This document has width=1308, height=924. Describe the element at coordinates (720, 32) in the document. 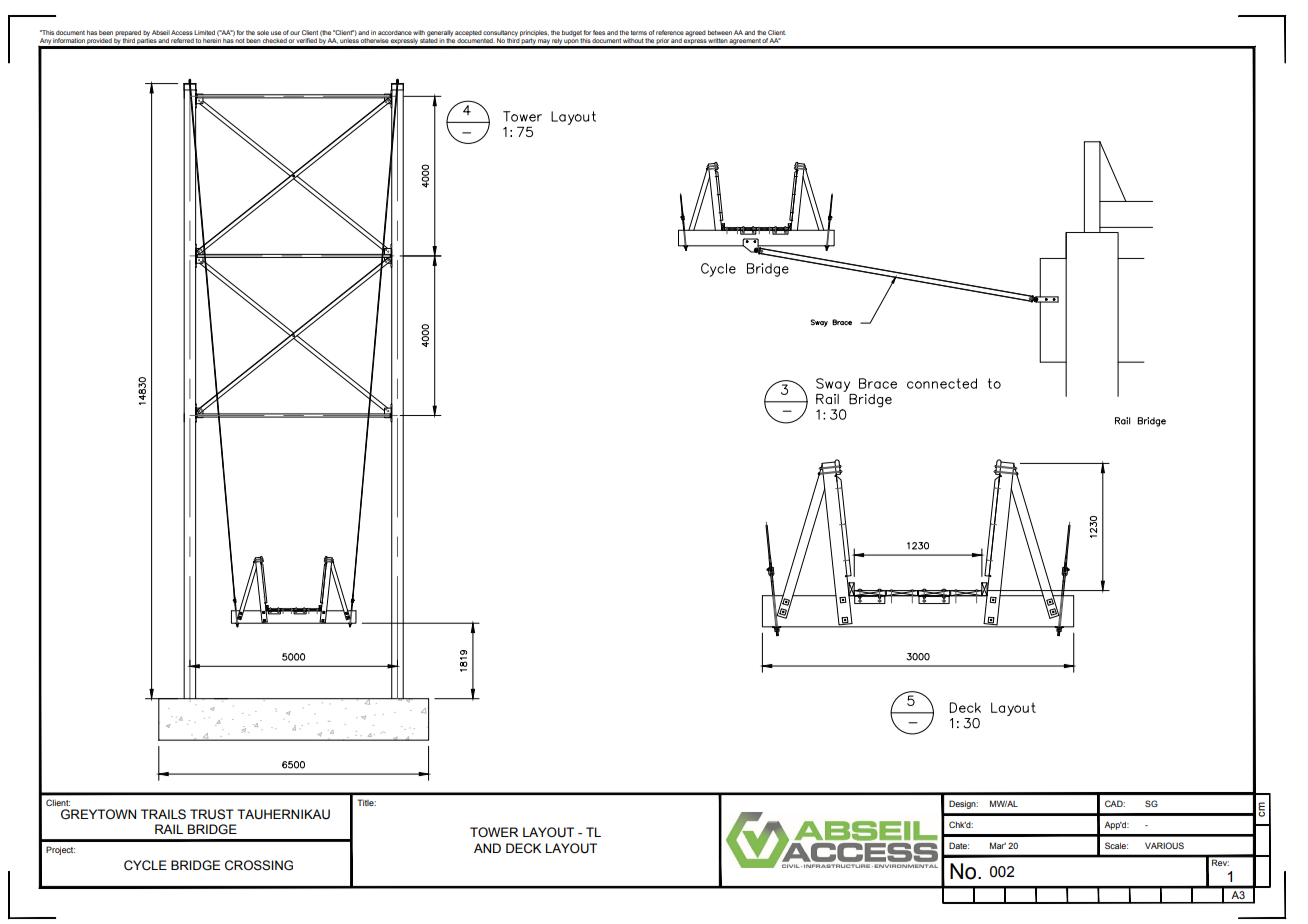

I see `between` at that location.
